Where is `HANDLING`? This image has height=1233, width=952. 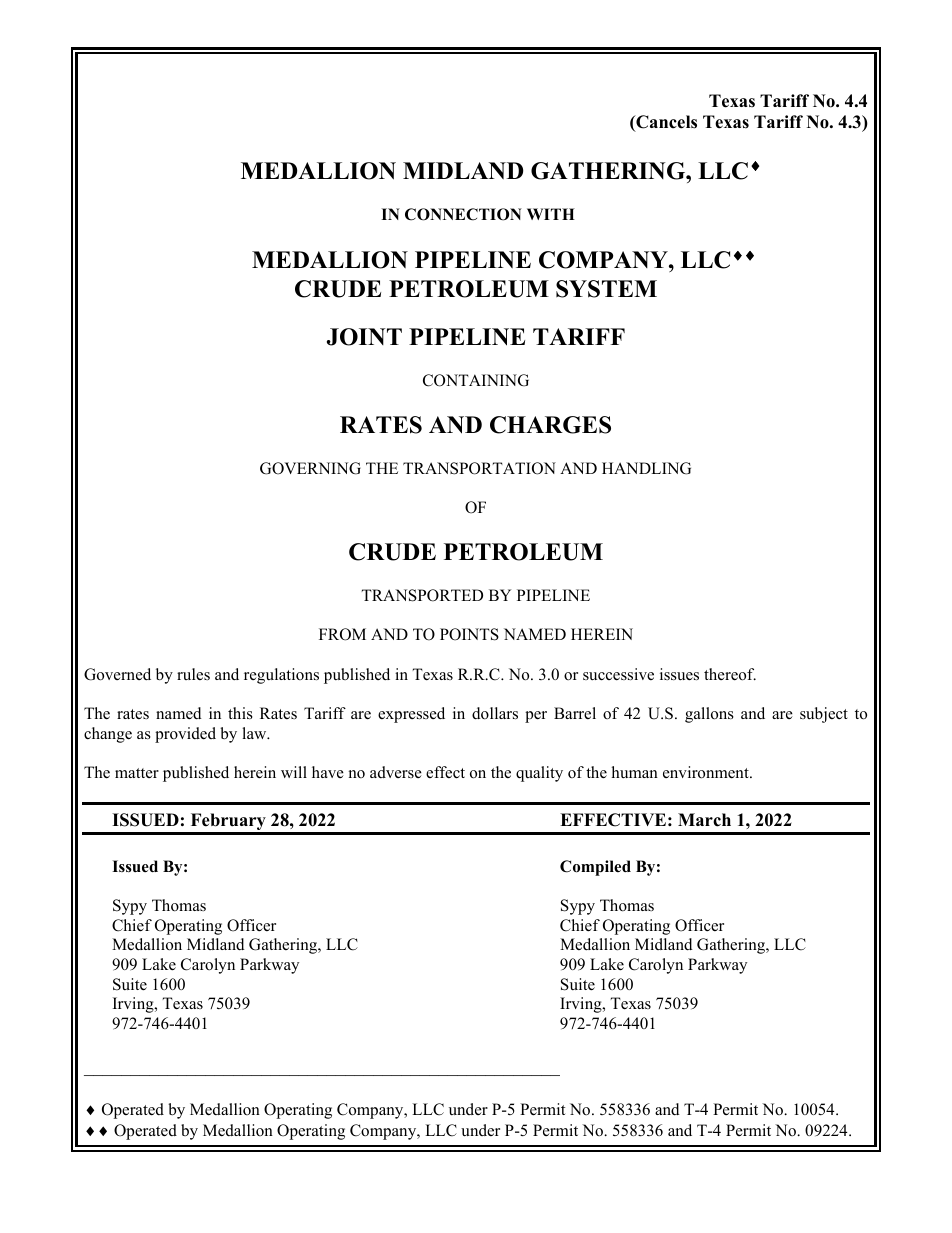 HANDLING is located at coordinates (646, 468).
